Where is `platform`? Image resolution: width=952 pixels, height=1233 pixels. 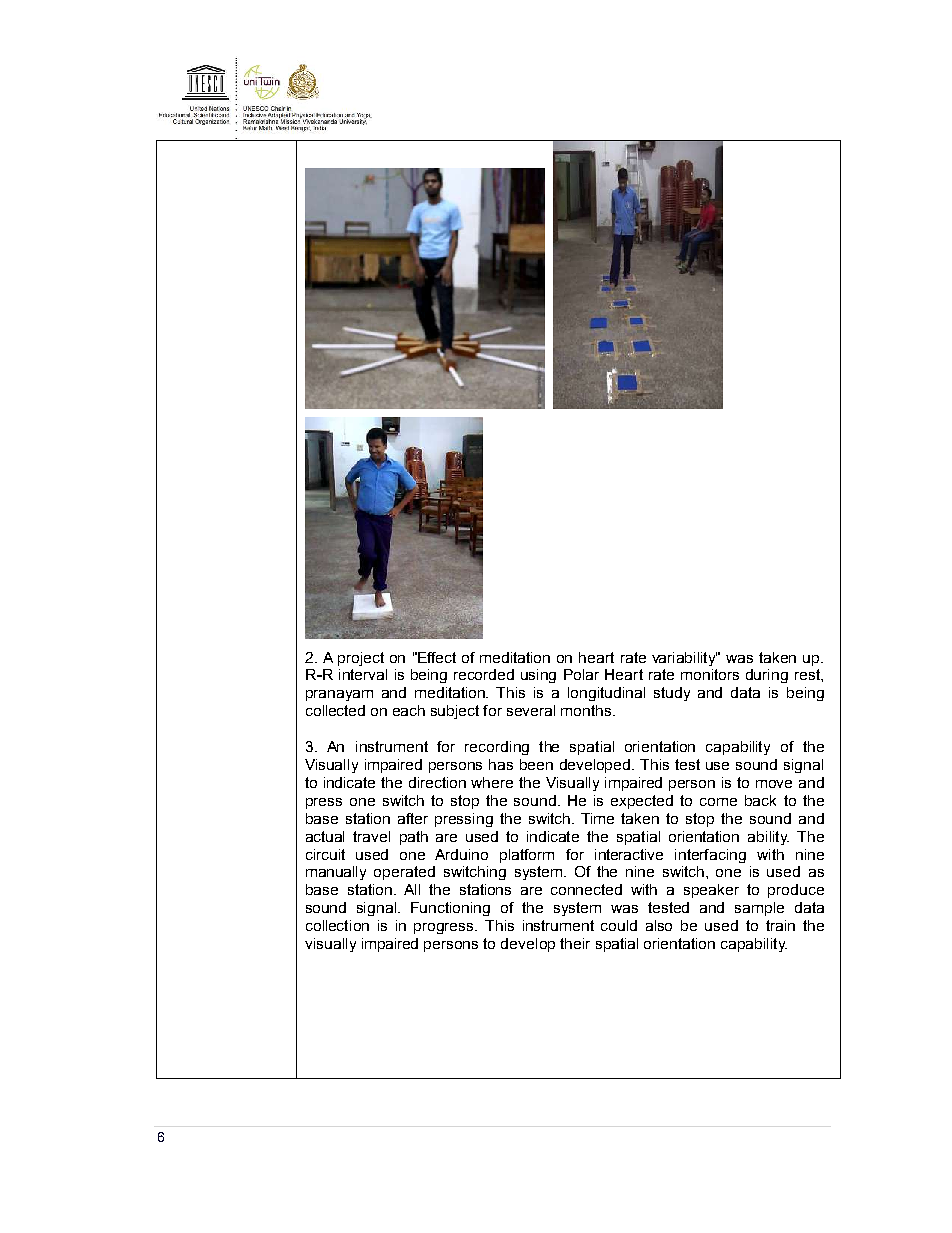
platform is located at coordinates (527, 856).
